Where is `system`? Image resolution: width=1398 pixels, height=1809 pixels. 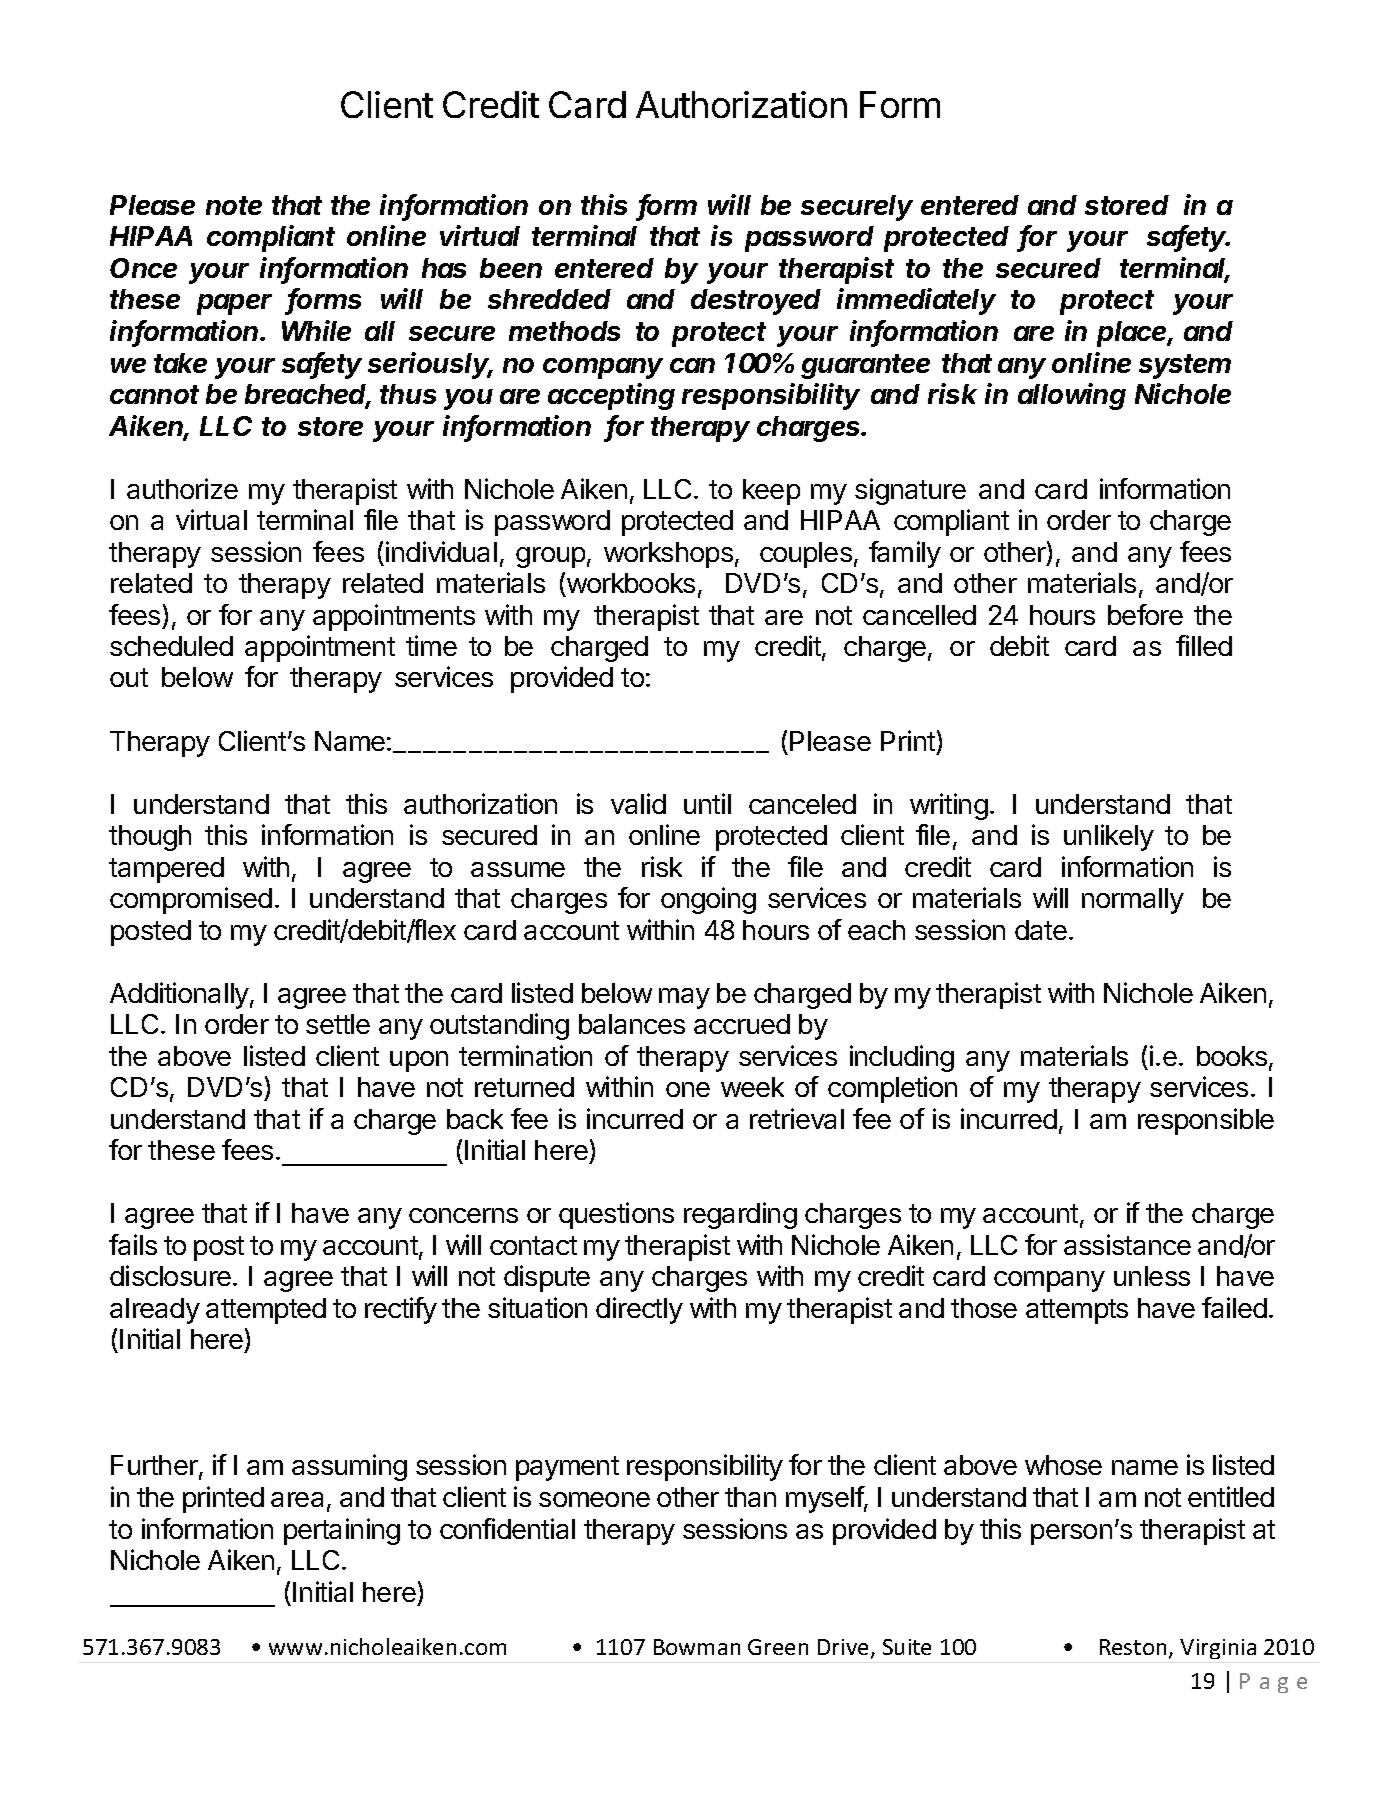 system is located at coordinates (1185, 366).
